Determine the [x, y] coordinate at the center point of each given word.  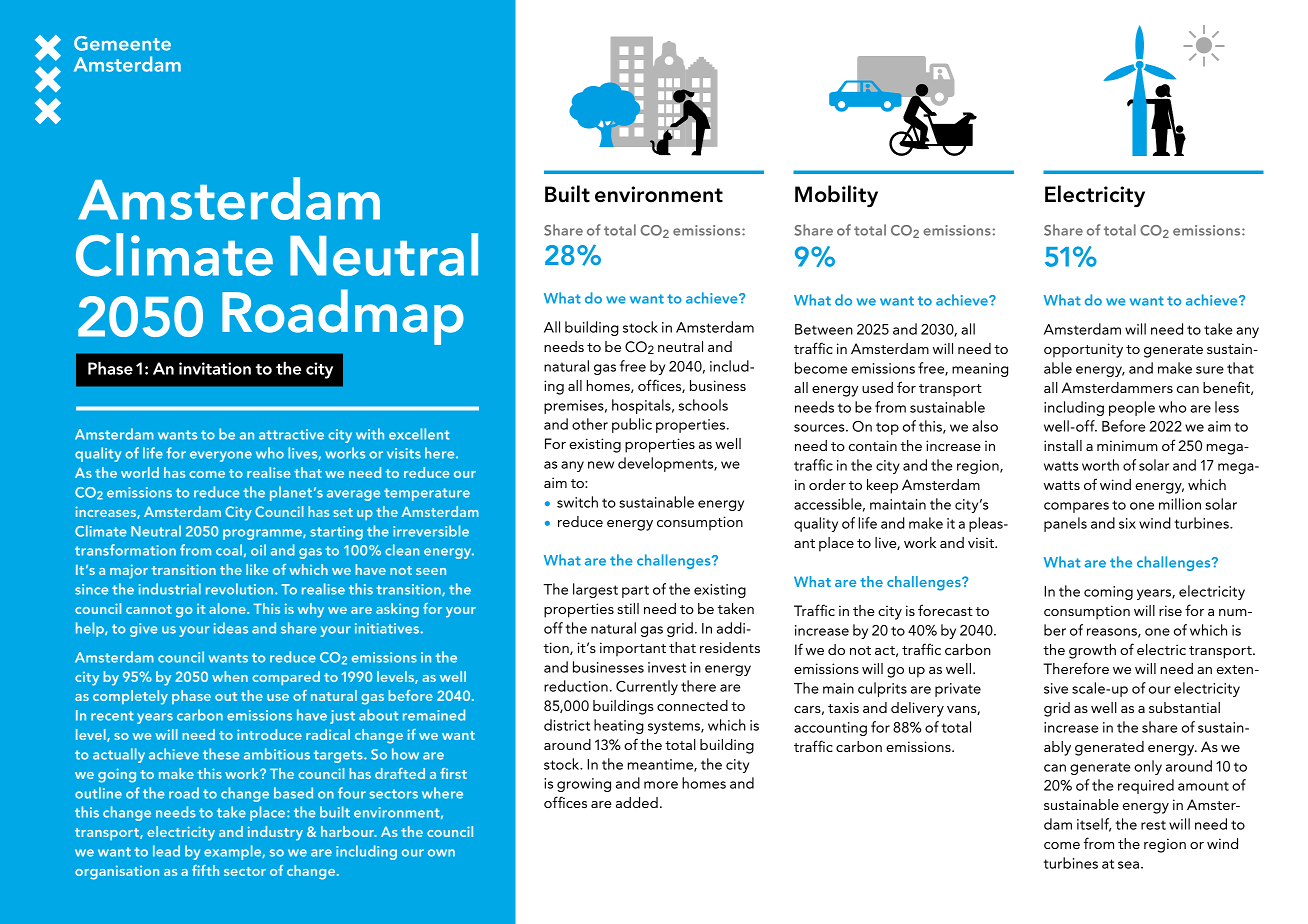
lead [166, 851]
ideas [231, 628]
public [632, 425]
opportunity [1083, 350]
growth [1092, 651]
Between [824, 329]
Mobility [836, 196]
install [1063, 445]
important [633, 649]
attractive [291, 434]
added [637, 802]
